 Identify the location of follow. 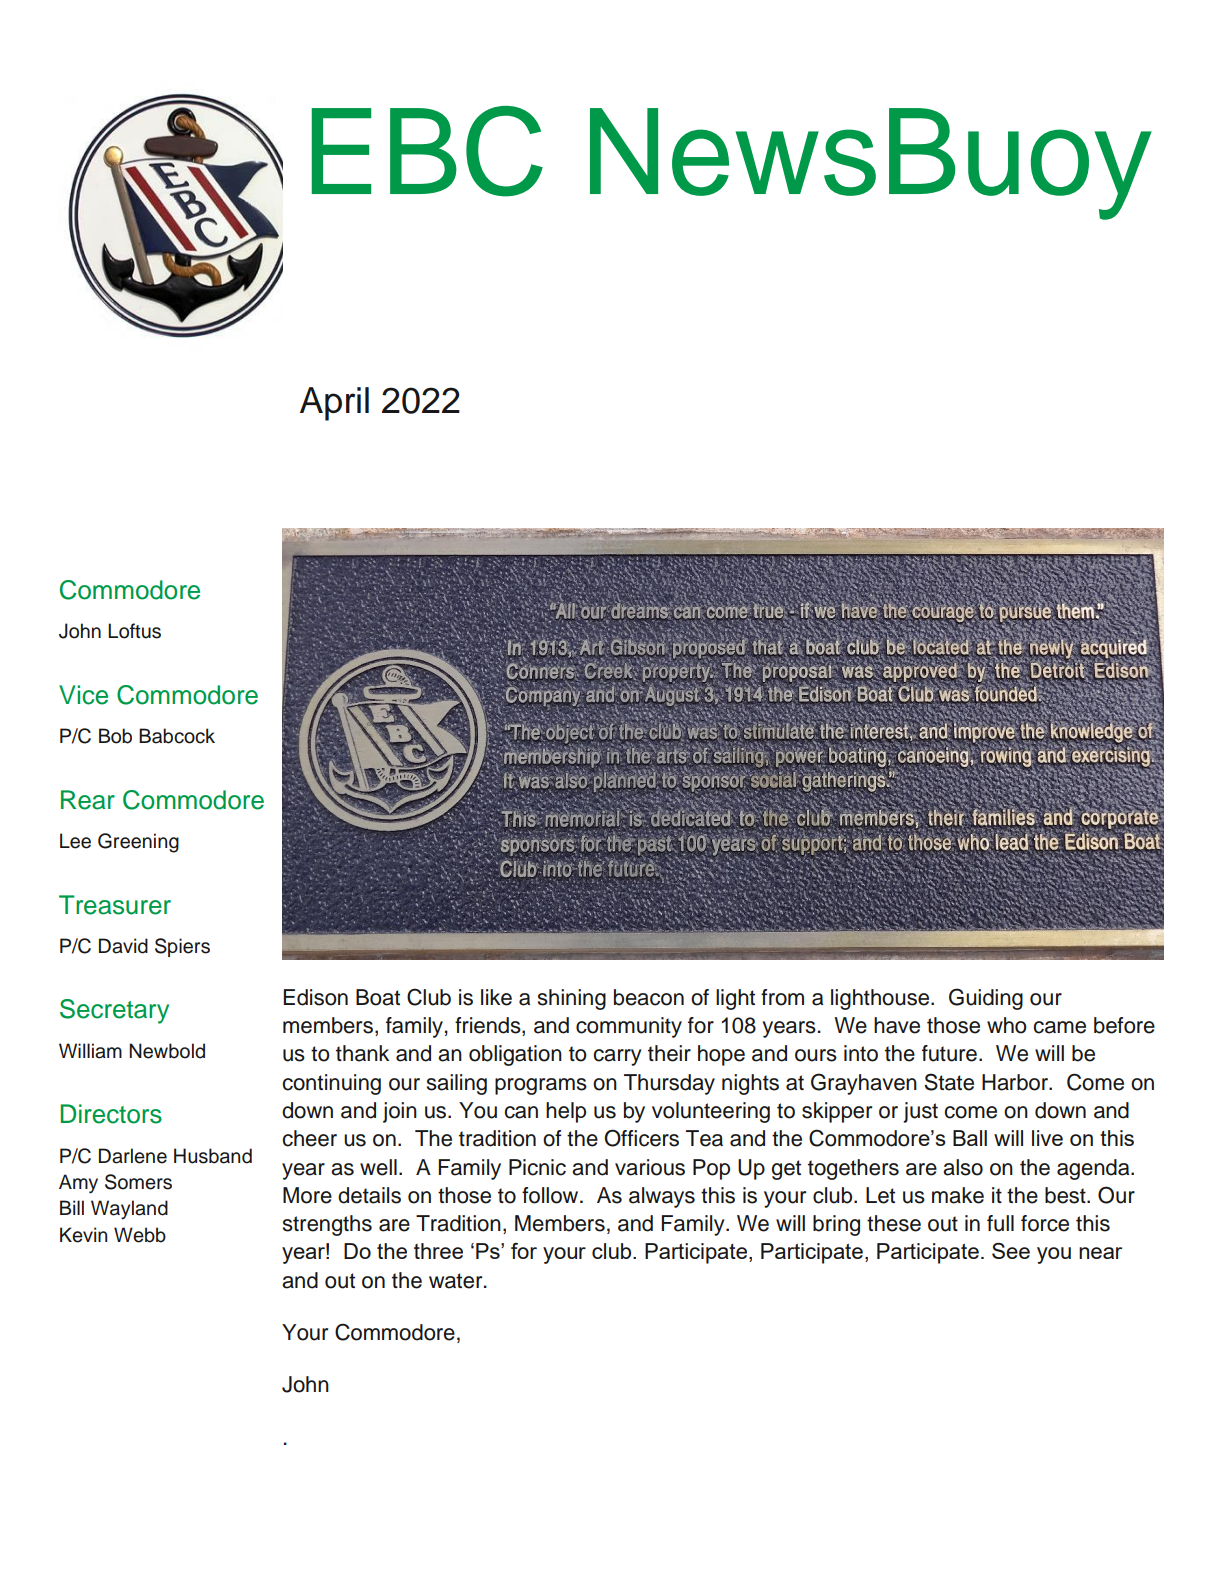
(551, 1195).
